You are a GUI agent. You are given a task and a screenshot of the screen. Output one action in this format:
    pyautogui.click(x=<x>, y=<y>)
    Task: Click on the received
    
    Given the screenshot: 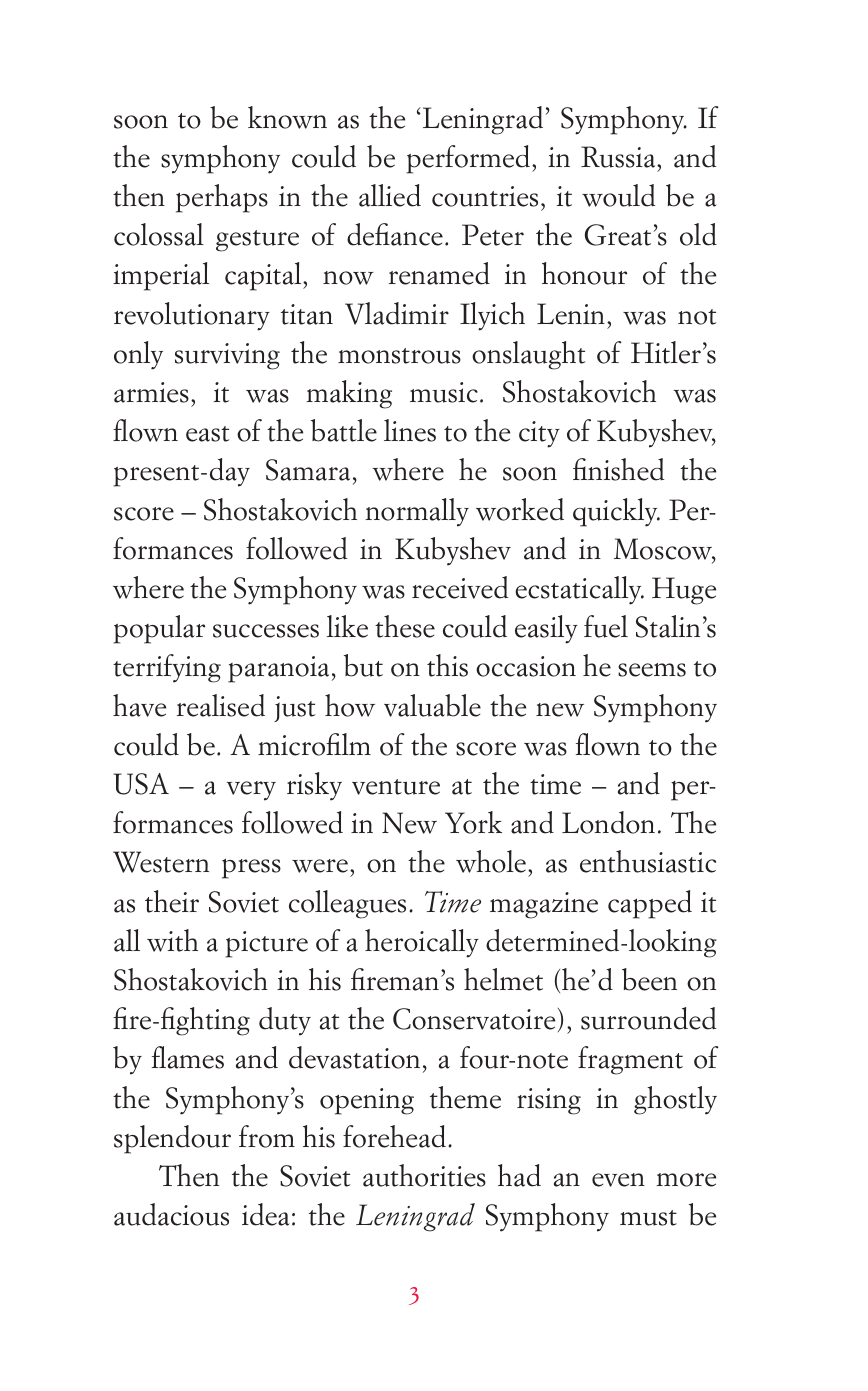 What is the action you would take?
    pyautogui.click(x=460, y=587)
